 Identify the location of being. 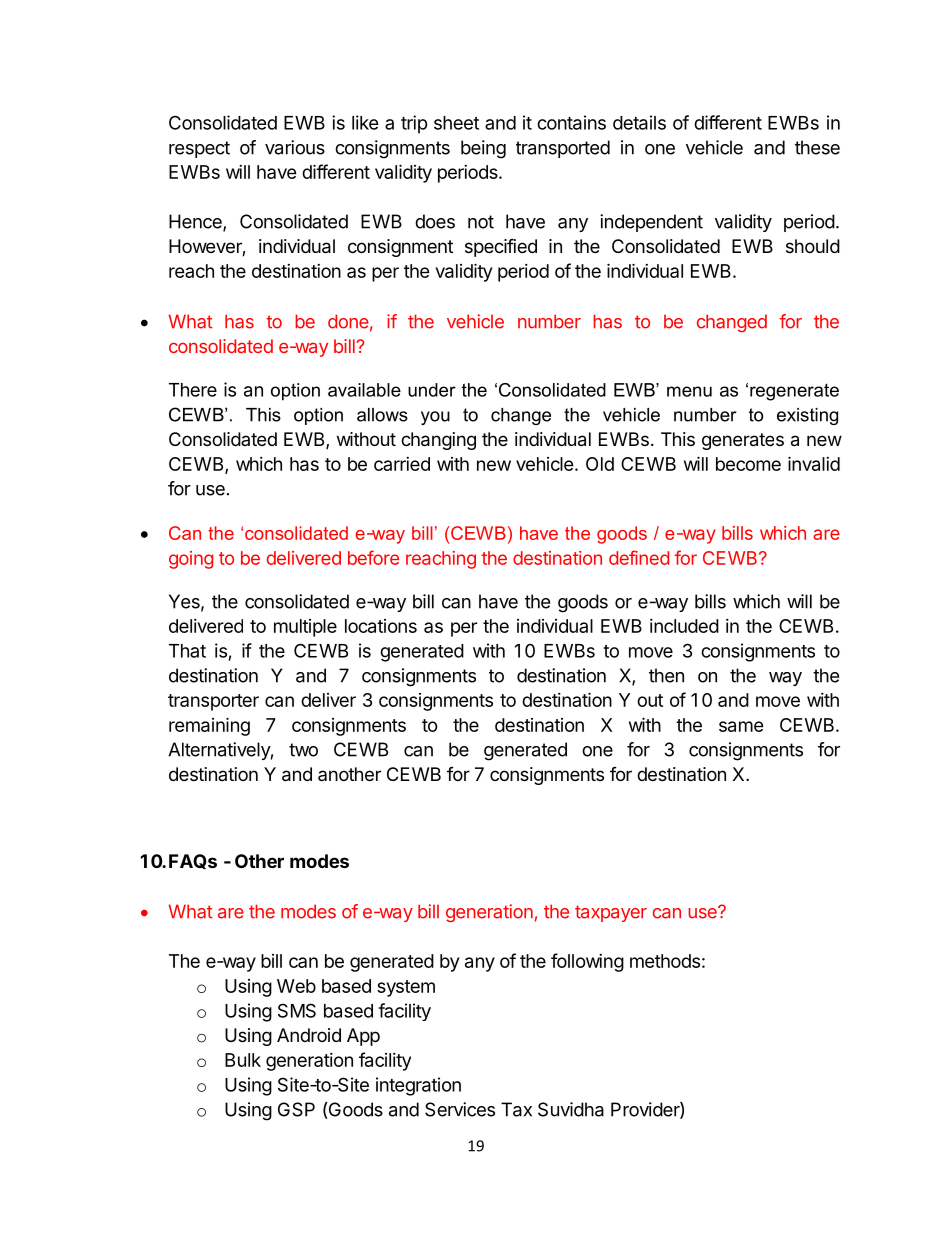
(483, 149).
